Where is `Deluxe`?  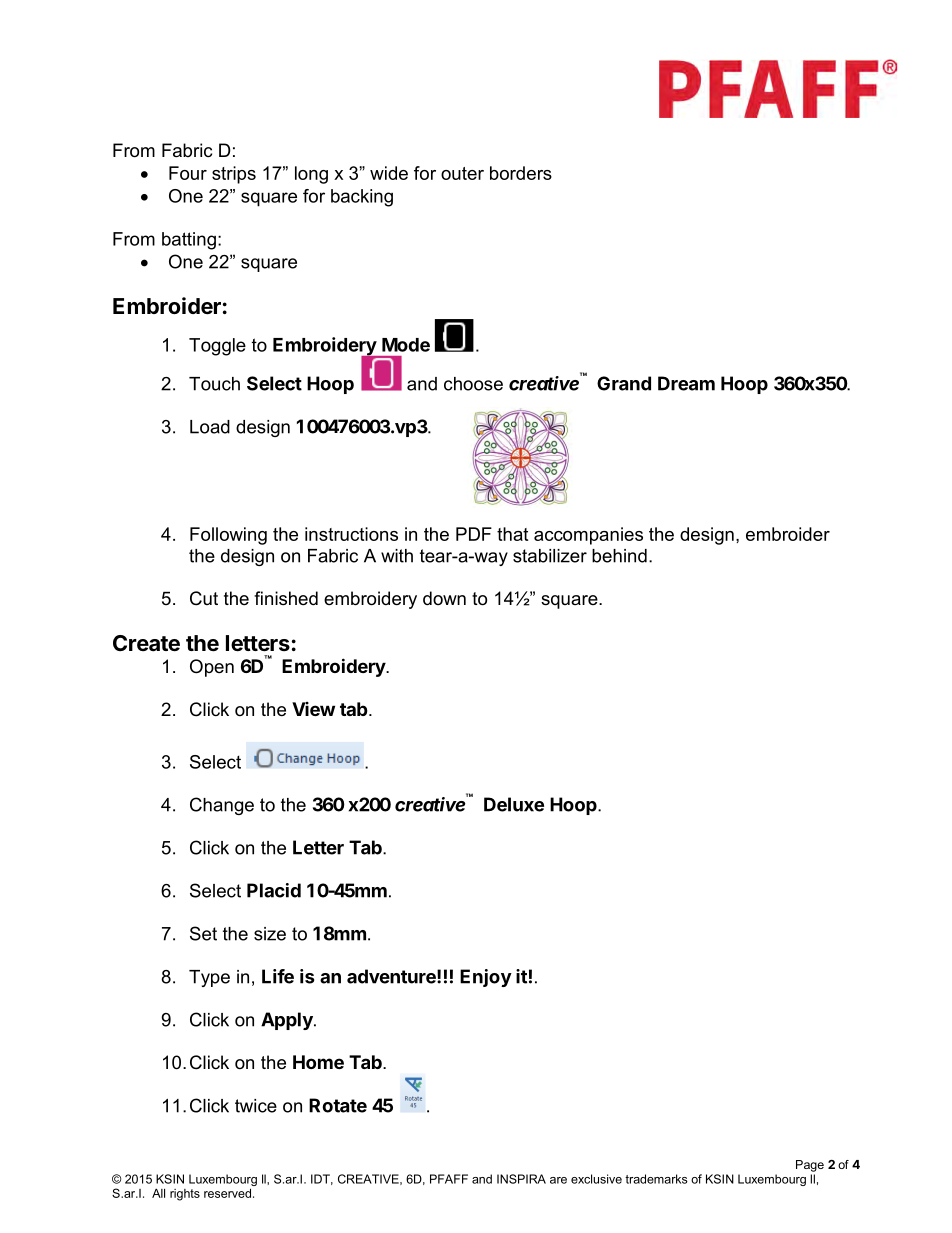 Deluxe is located at coordinates (514, 804).
